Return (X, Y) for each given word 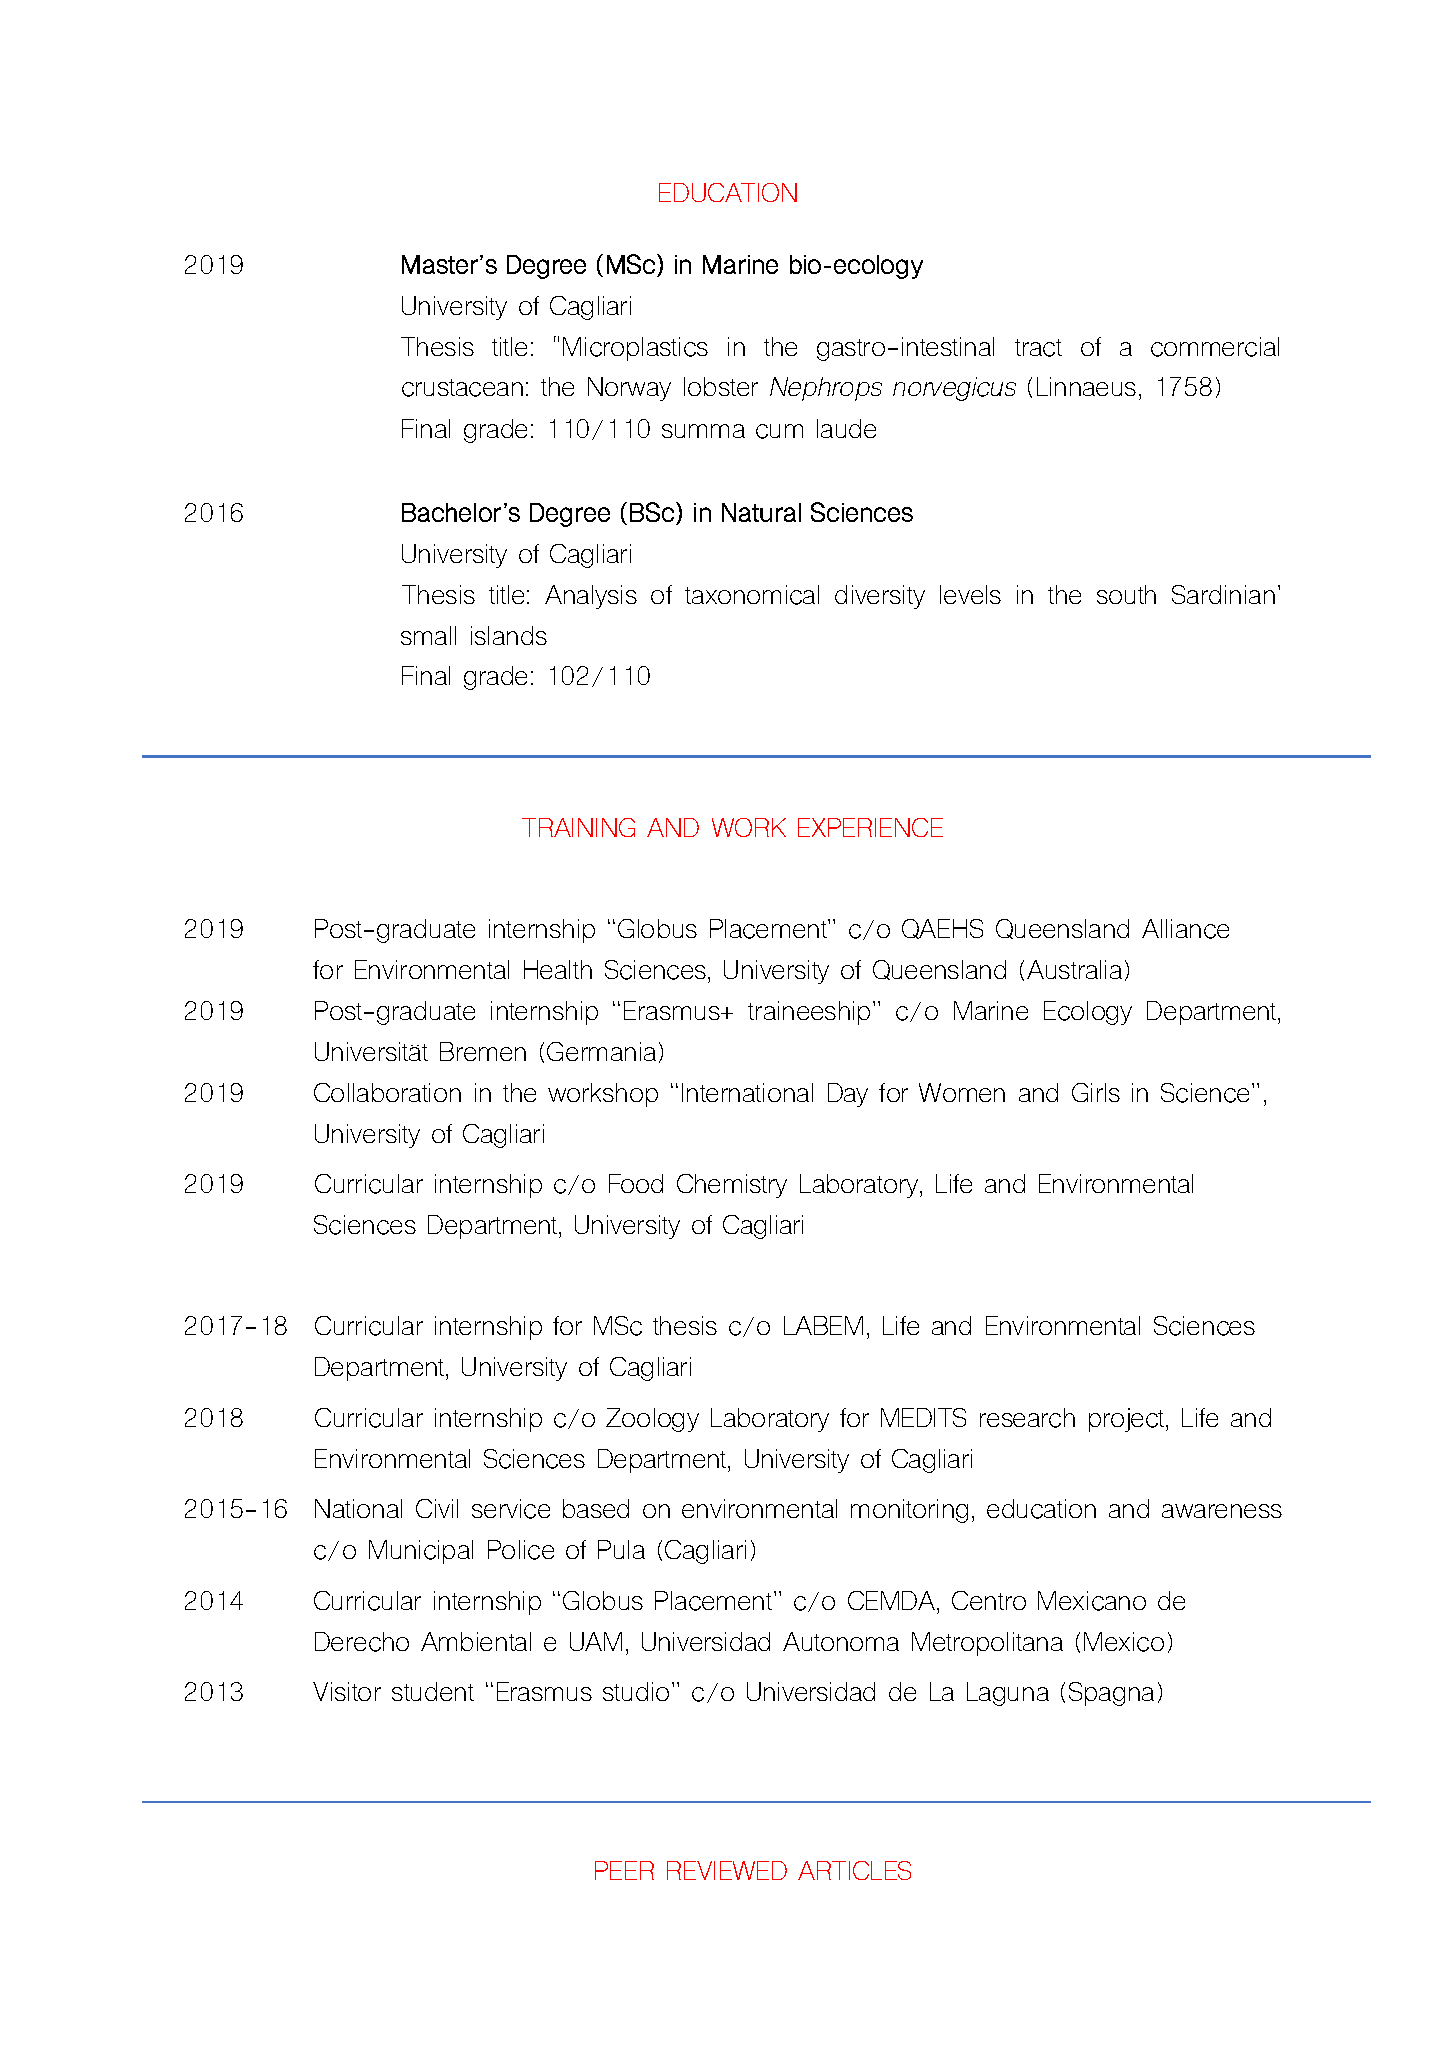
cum (779, 431)
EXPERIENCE (870, 827)
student (433, 1691)
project (1128, 1420)
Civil (437, 1508)
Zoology (652, 1420)
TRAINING (578, 827)
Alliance (1185, 929)
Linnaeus (1086, 386)
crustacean (462, 388)
